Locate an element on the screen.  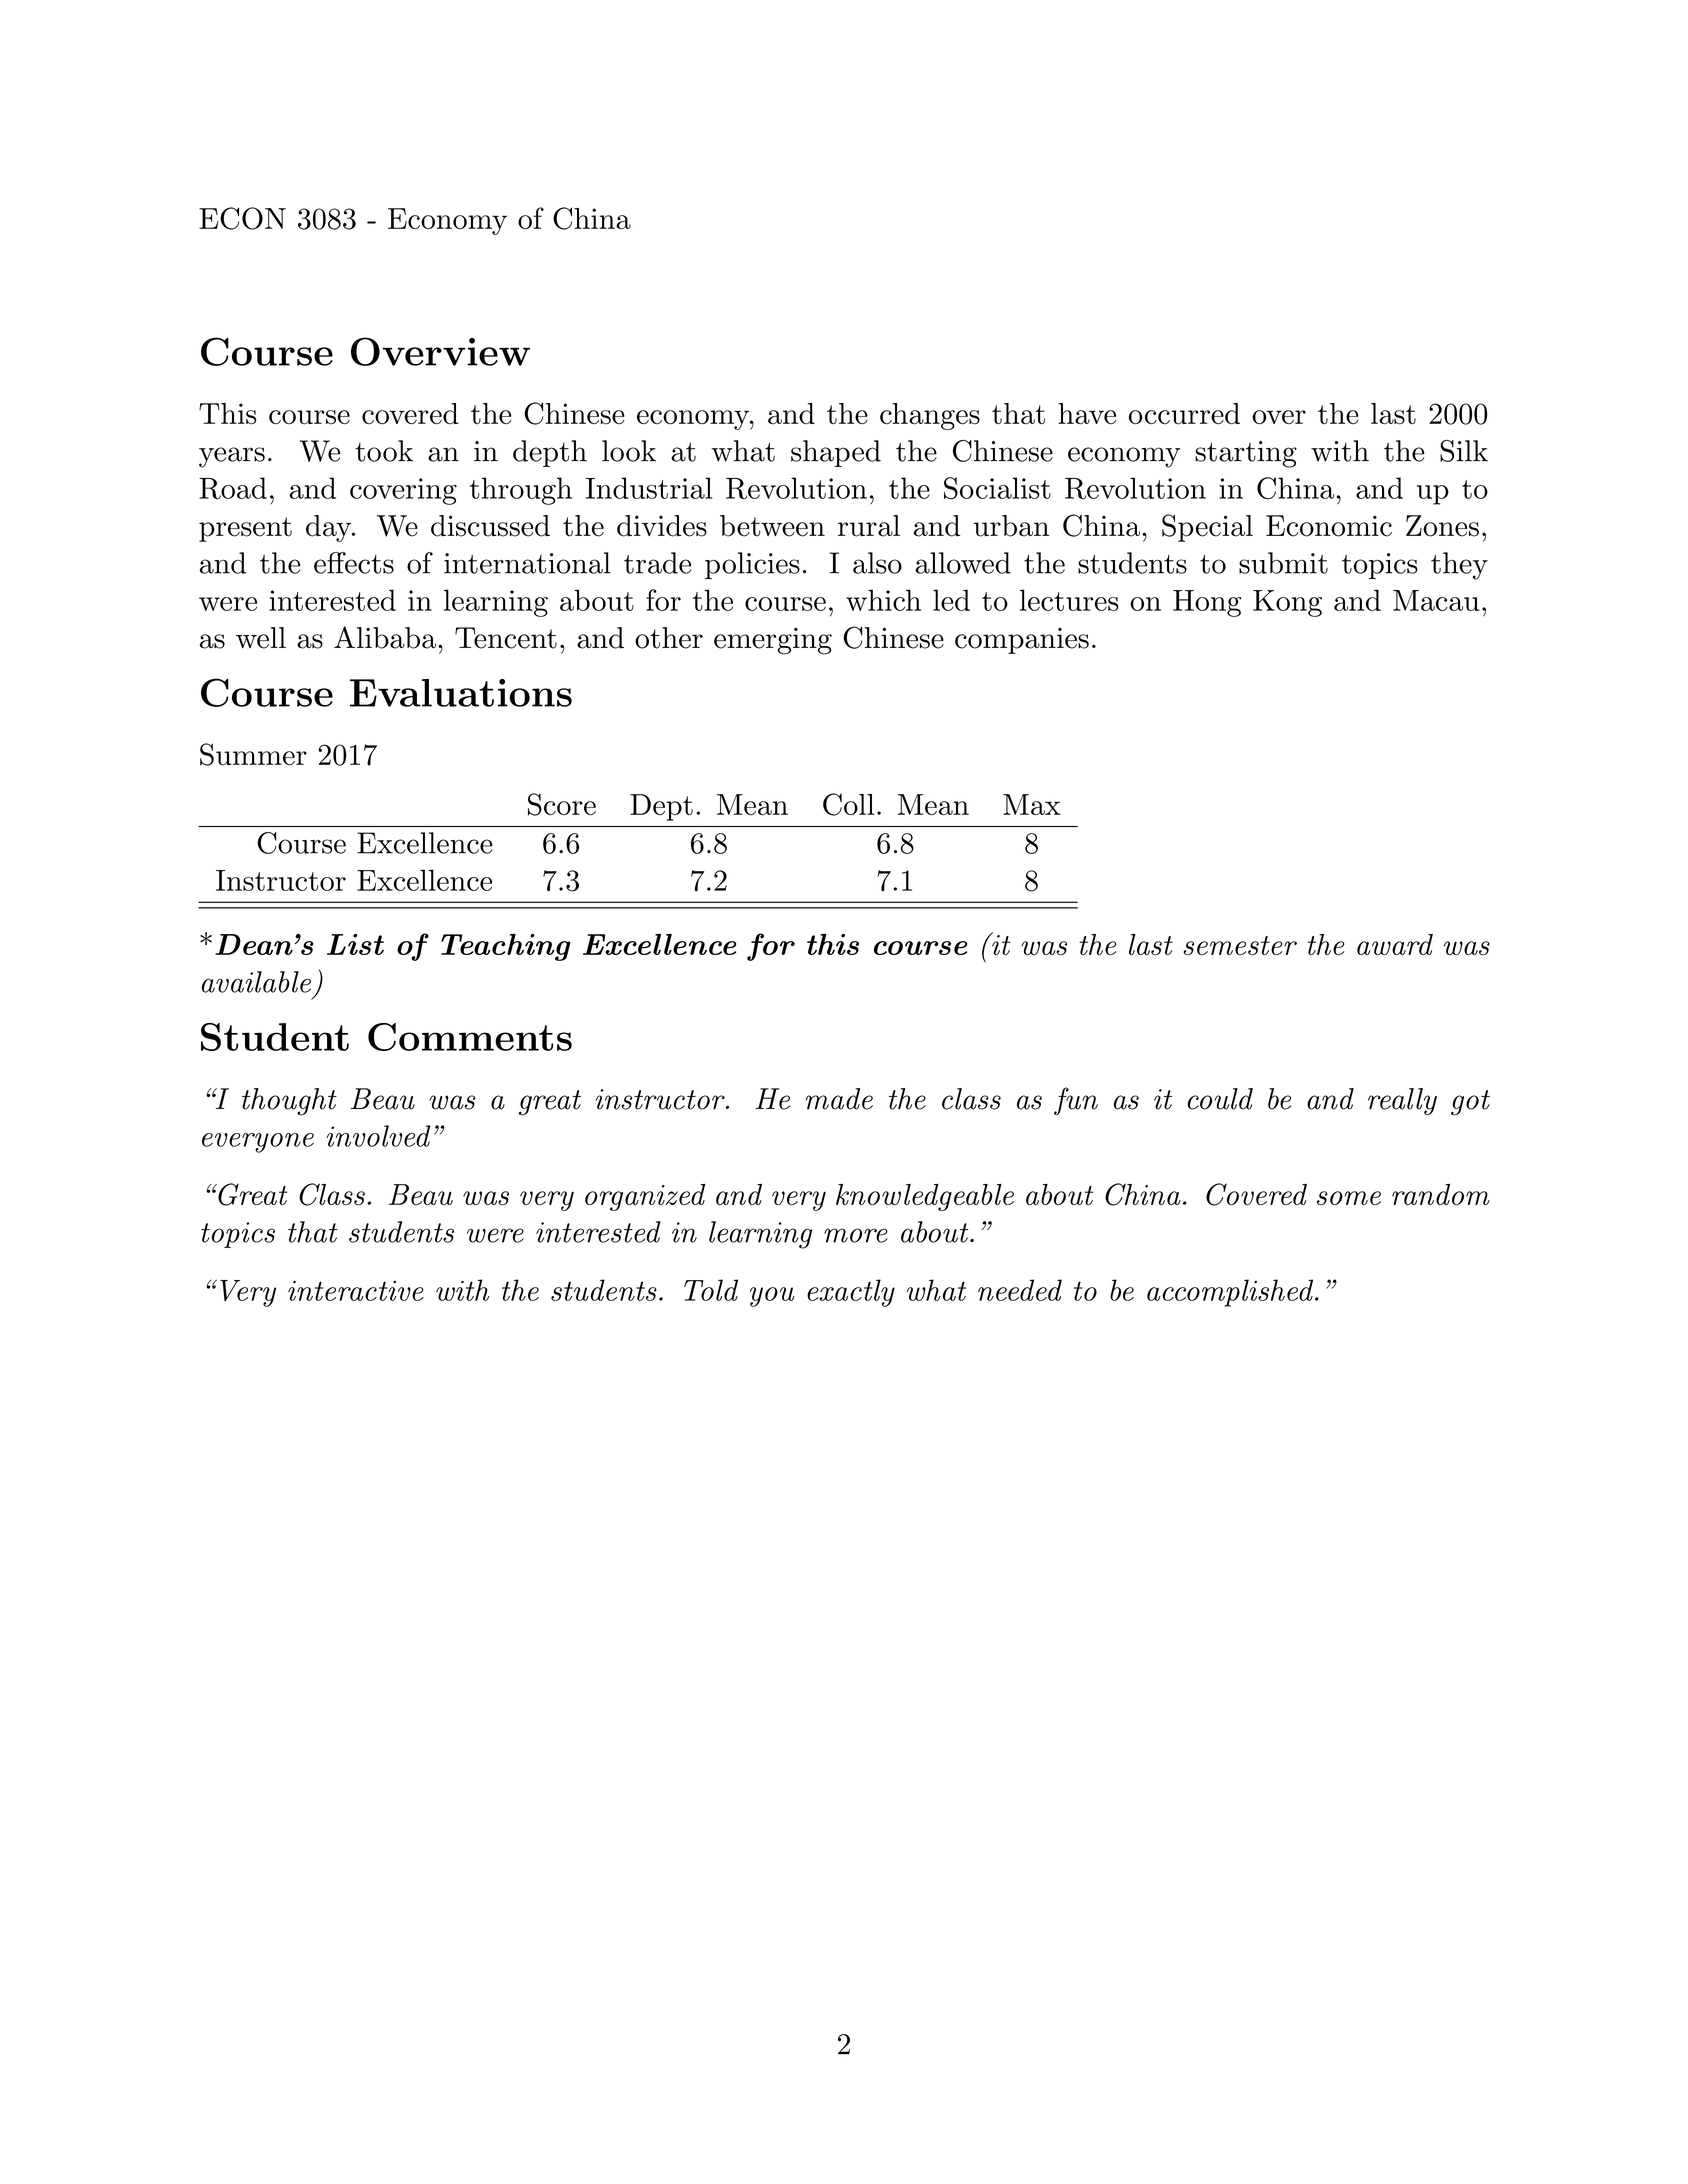
interactive is located at coordinates (356, 1291).
